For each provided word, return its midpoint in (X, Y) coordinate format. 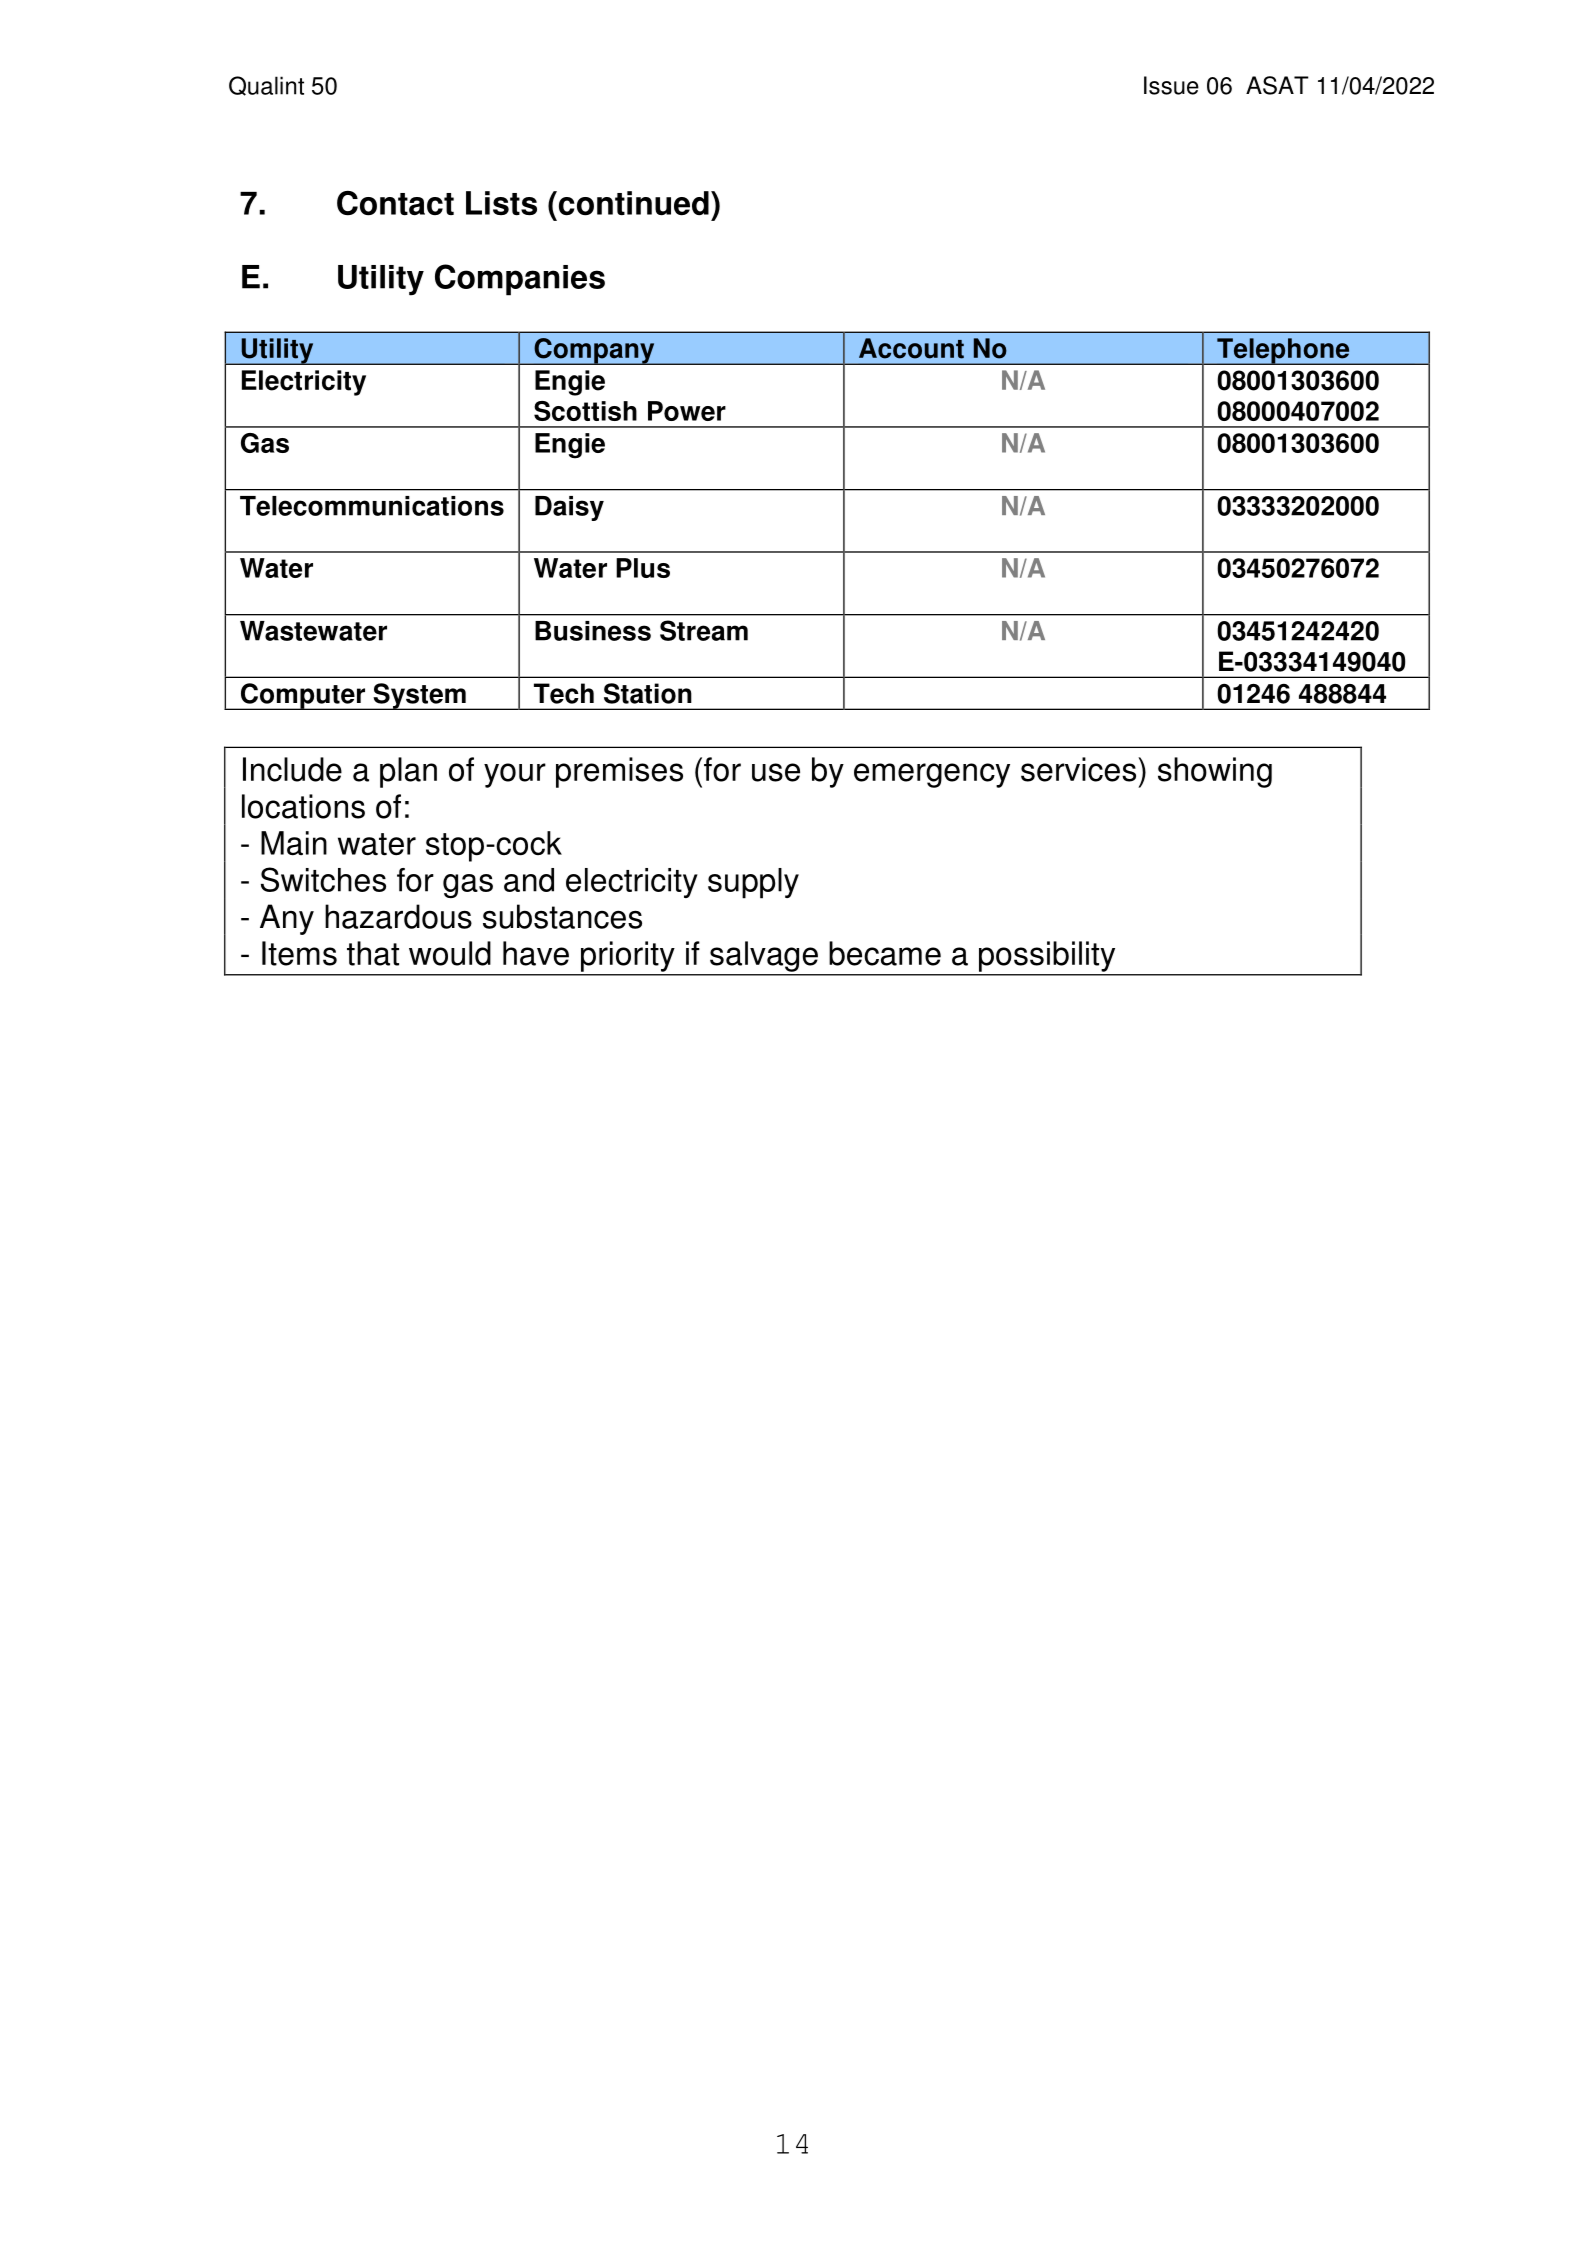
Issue (1171, 85)
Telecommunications (372, 506)
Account (911, 348)
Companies (520, 280)
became (885, 953)
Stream (704, 630)
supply (753, 883)
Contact (395, 203)
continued (632, 203)
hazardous (398, 916)
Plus (643, 568)
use (776, 772)
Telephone (1283, 351)
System (419, 696)
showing (1215, 772)
